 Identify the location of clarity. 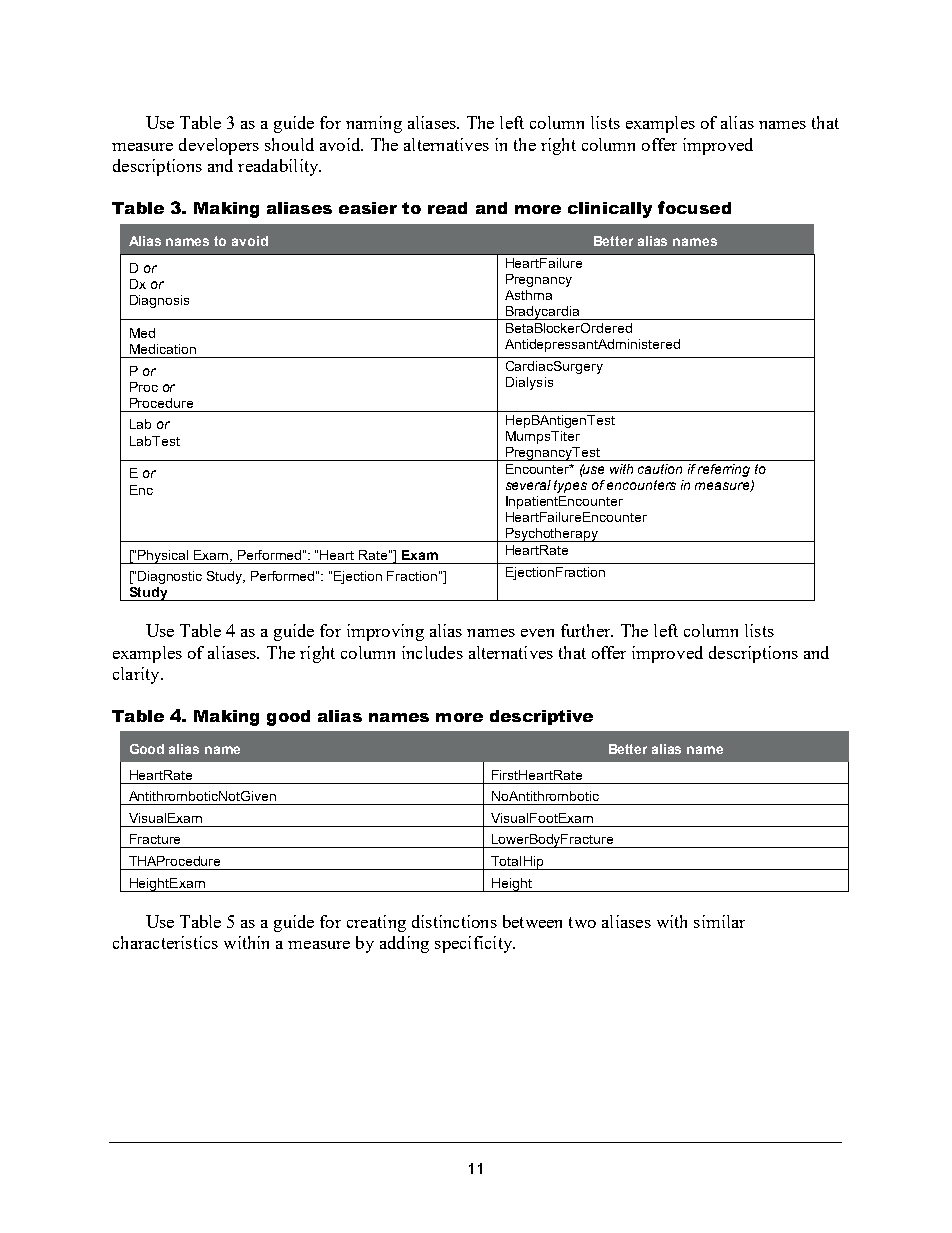
(137, 675).
